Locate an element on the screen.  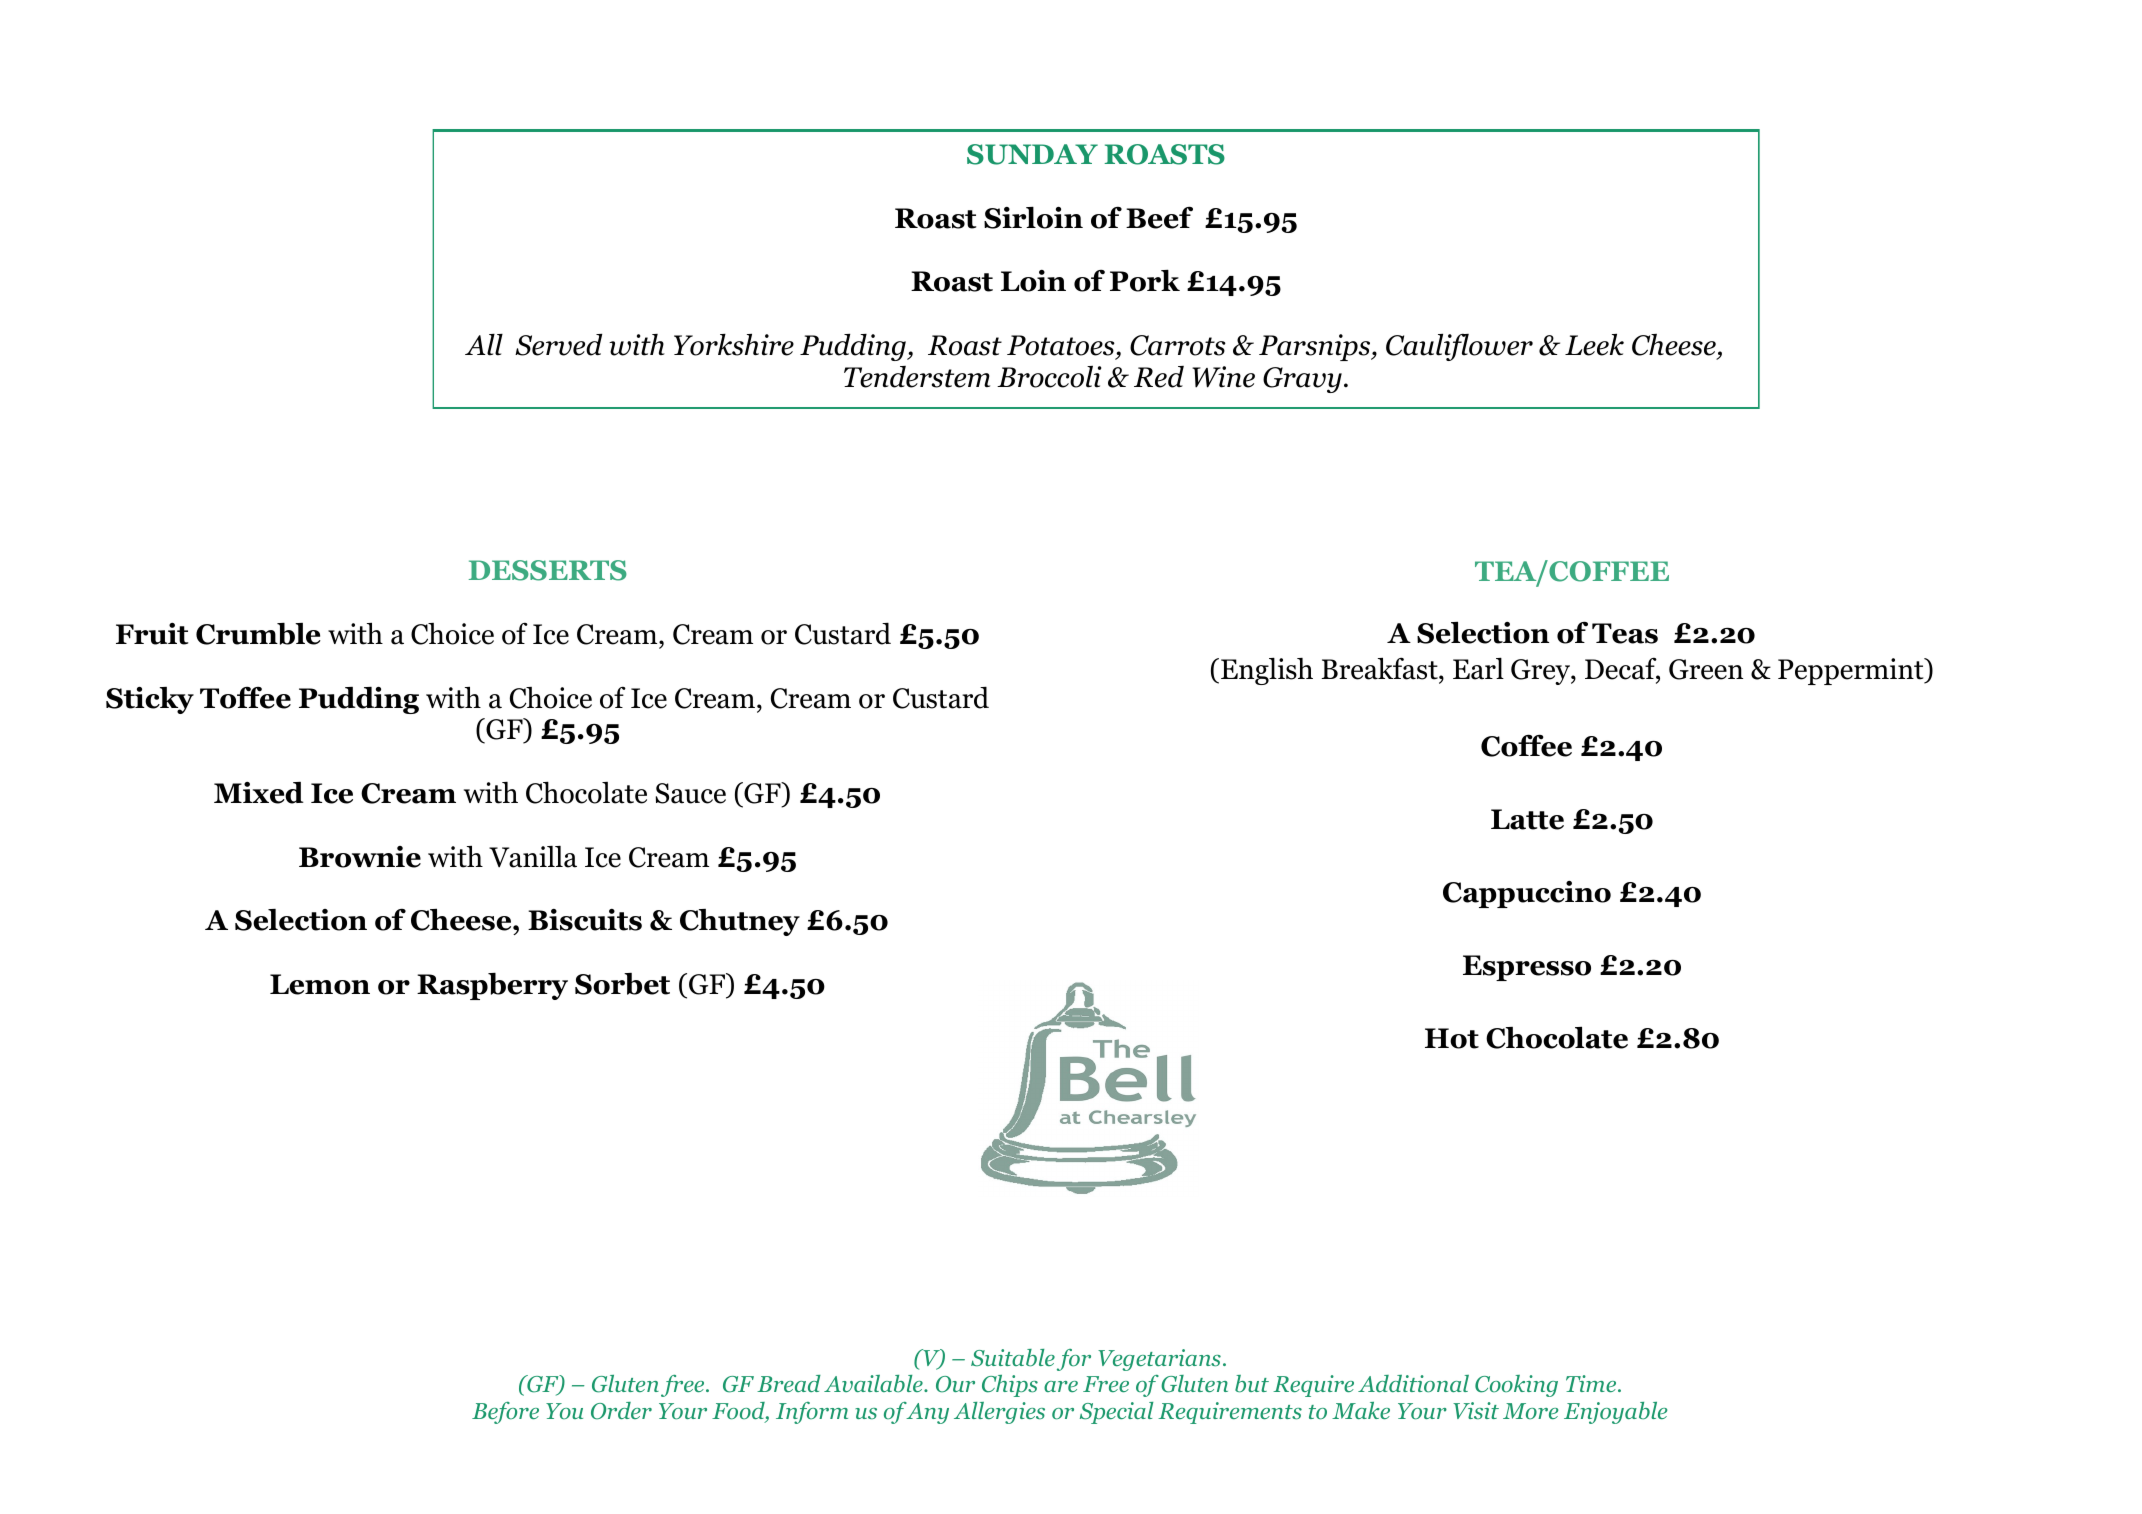
SUNDAY is located at coordinates (1032, 154).
